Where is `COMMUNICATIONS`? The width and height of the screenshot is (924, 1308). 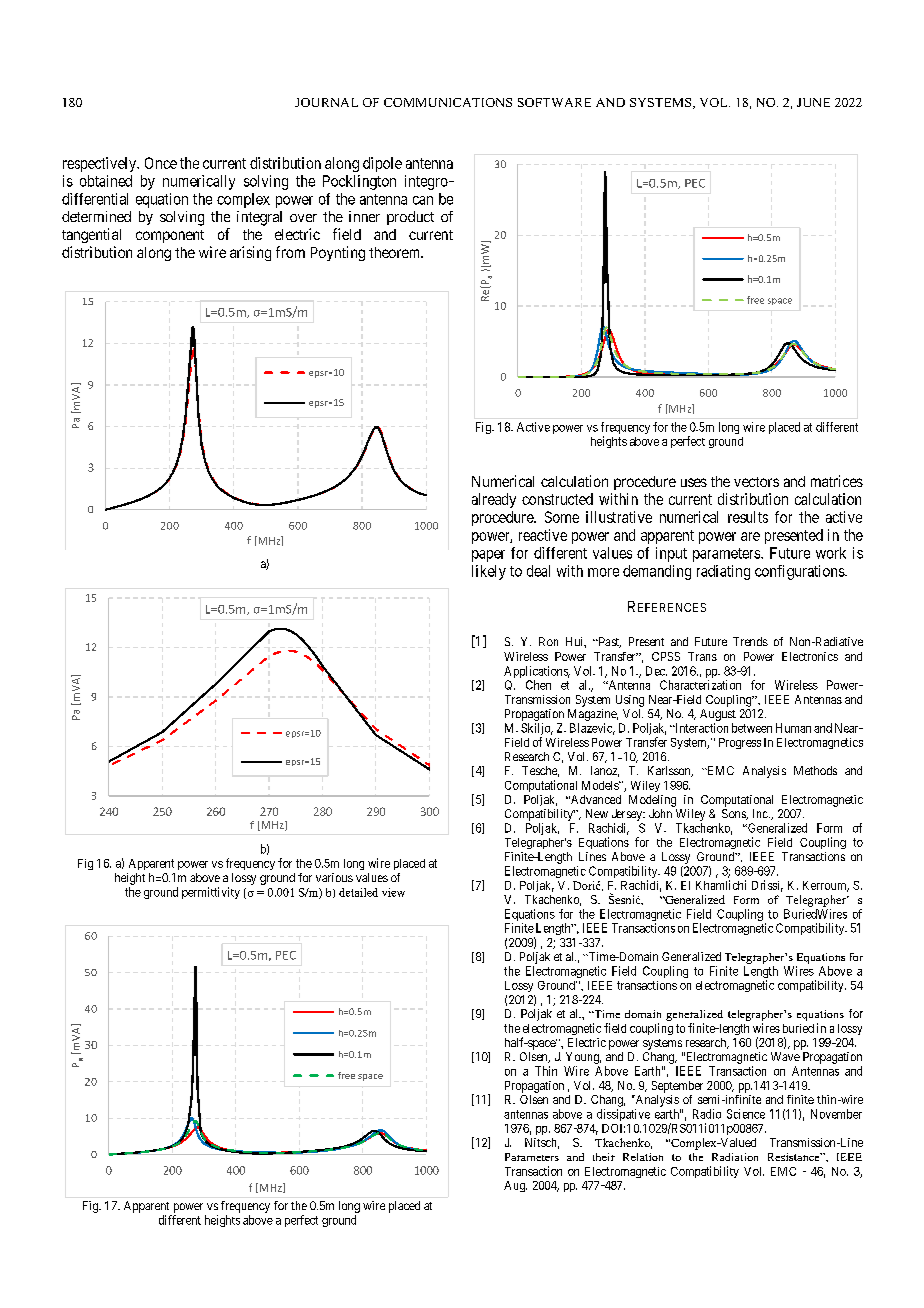 COMMUNICATIONS is located at coordinates (448, 102).
